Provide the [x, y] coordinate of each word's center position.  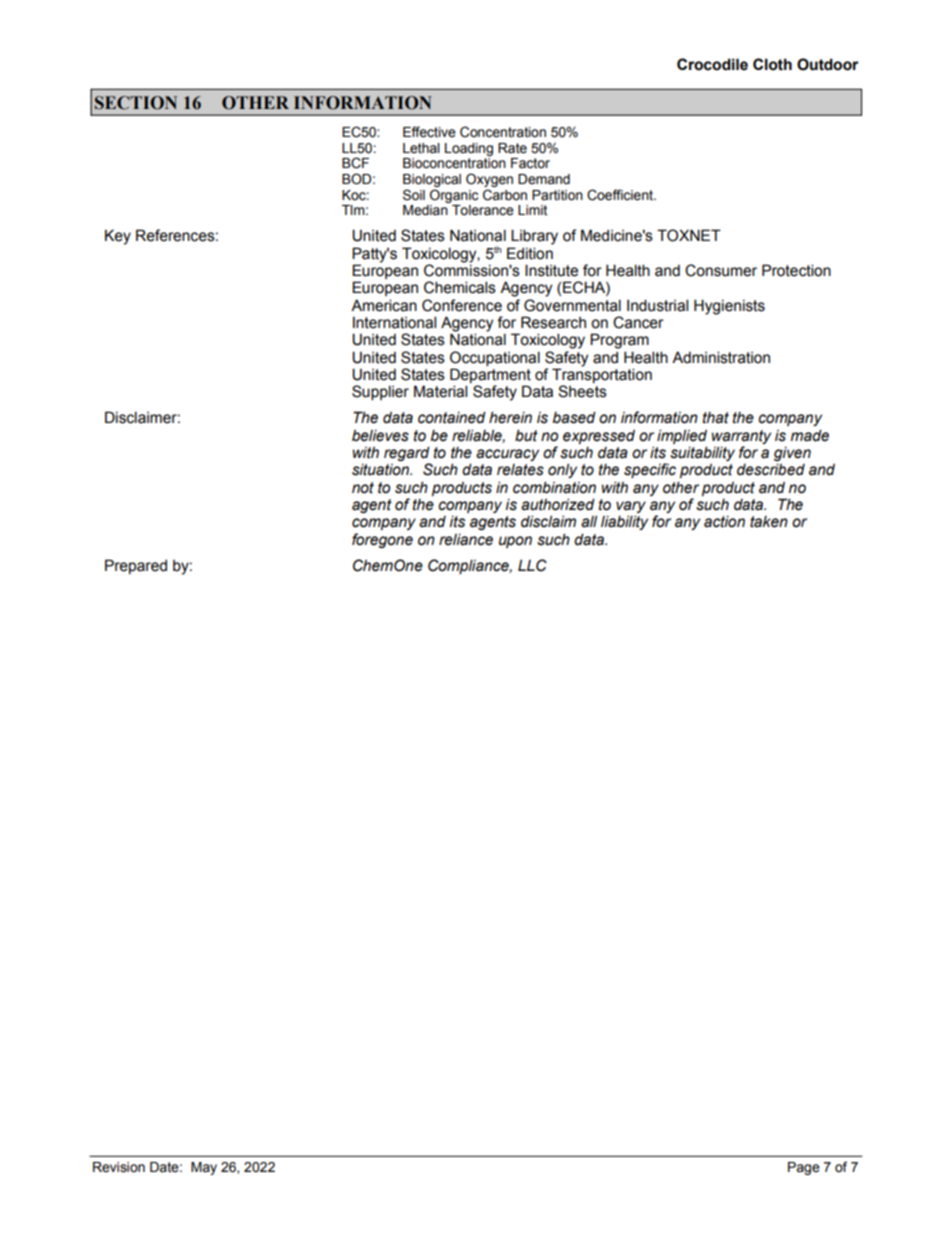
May [204, 1168]
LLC [532, 565]
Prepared [136, 566]
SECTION [136, 103]
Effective [429, 132]
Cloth [772, 64]
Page [804, 1168]
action [724, 522]
